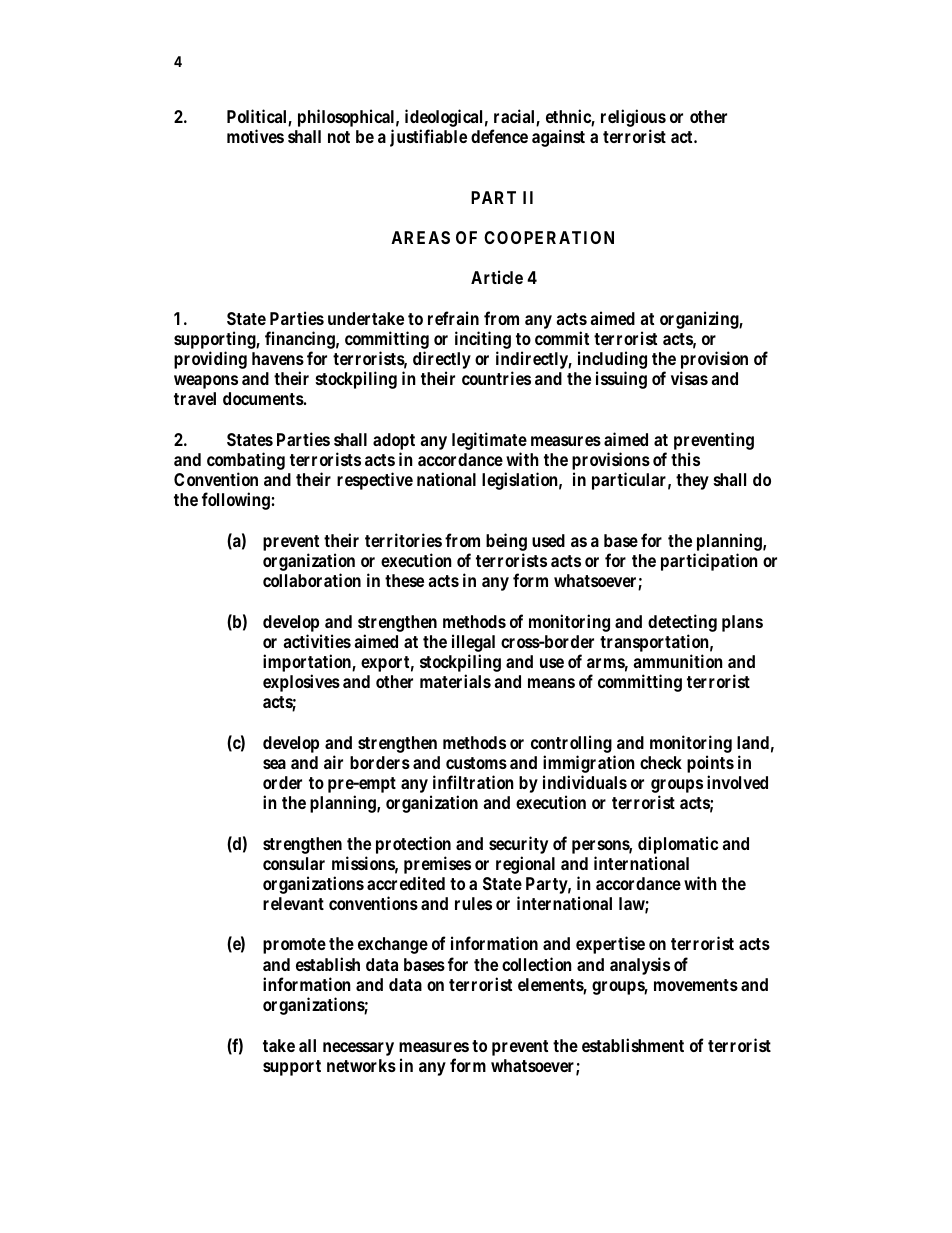 Image resolution: width=952 pixels, height=1233 pixels. Describe the element at coordinates (358, 1049) in the screenshot. I see `necessary` at that location.
